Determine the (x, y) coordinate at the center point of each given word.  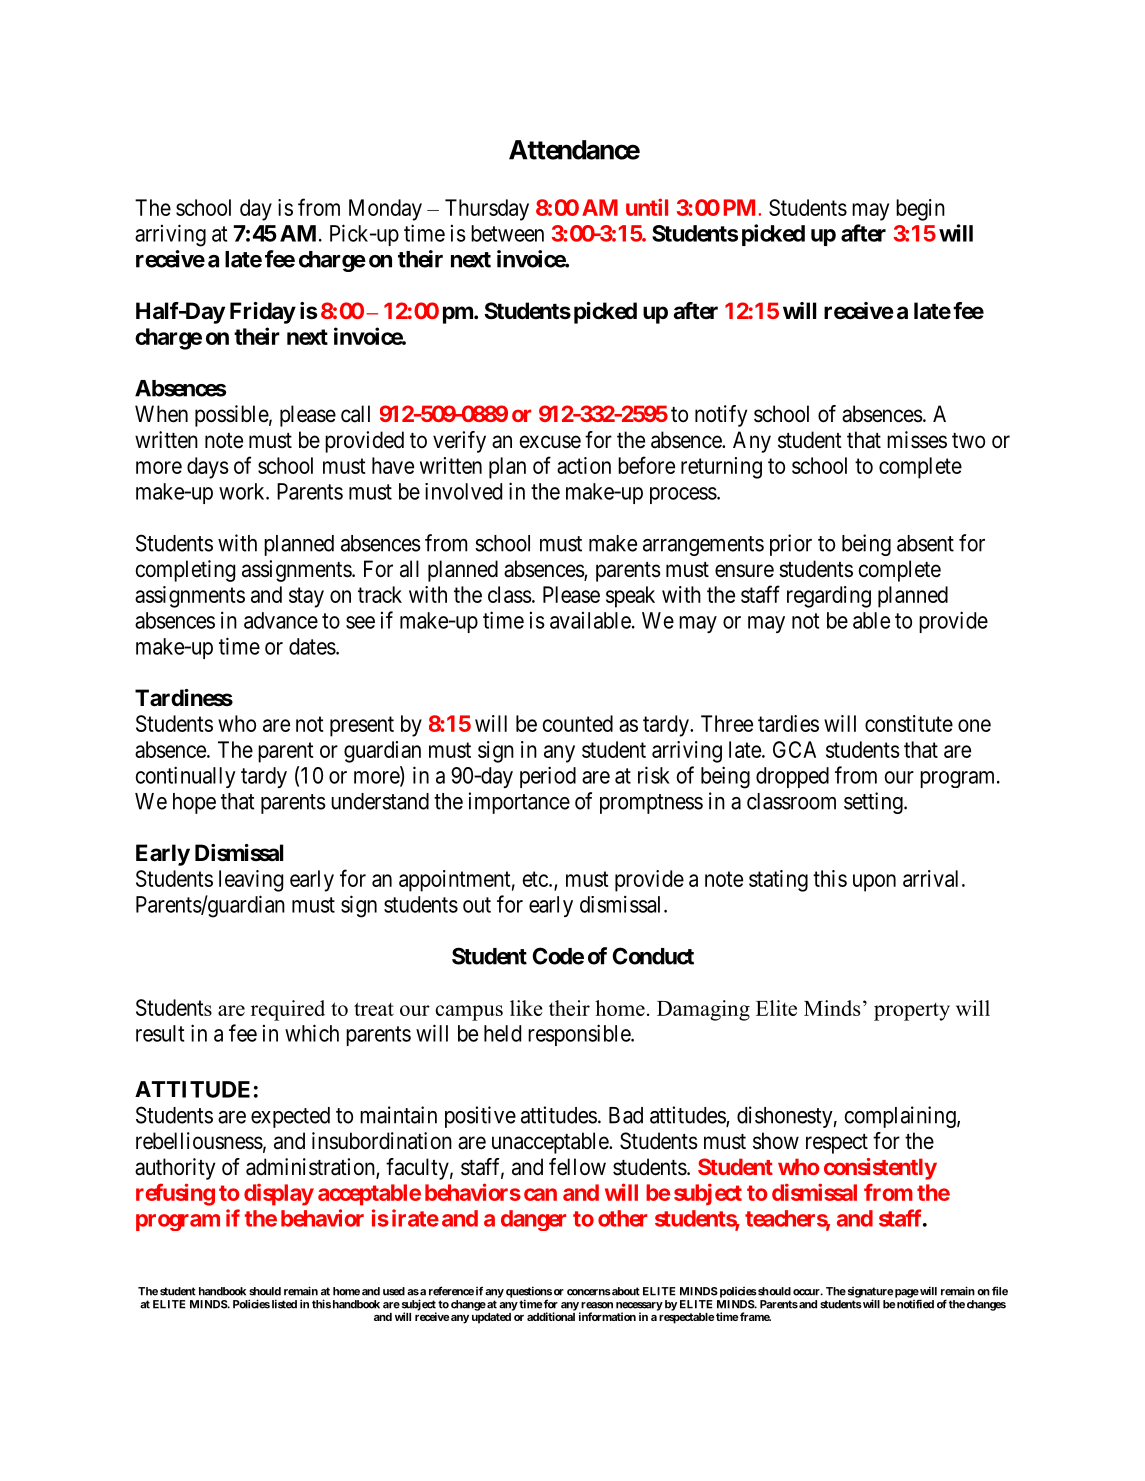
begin (920, 210)
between (507, 233)
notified (915, 1304)
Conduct (653, 956)
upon (874, 883)
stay (306, 597)
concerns (589, 1292)
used (394, 1291)
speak (630, 597)
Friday (263, 313)
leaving (251, 881)
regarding (829, 597)
